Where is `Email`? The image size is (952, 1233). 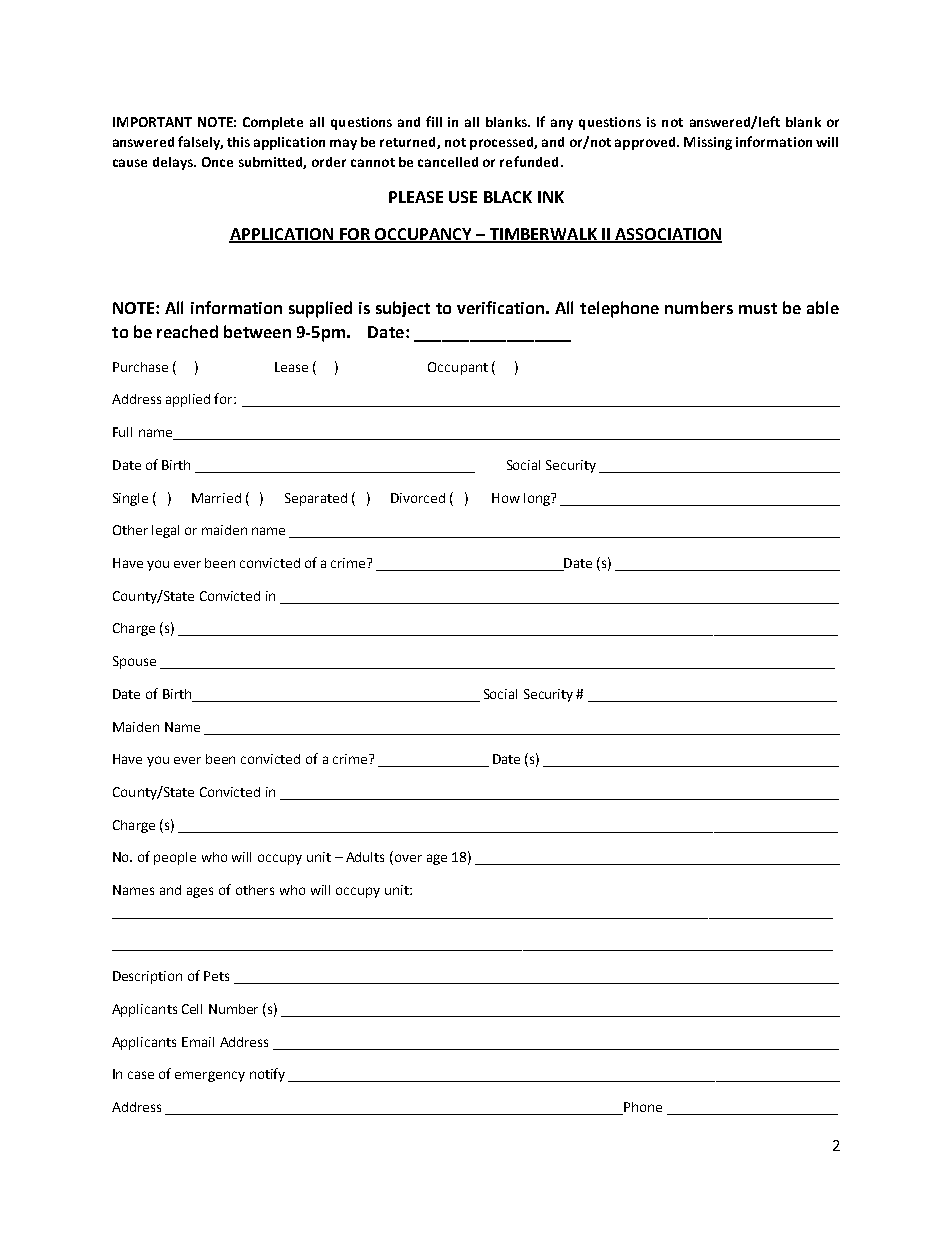
Email is located at coordinates (198, 1042).
